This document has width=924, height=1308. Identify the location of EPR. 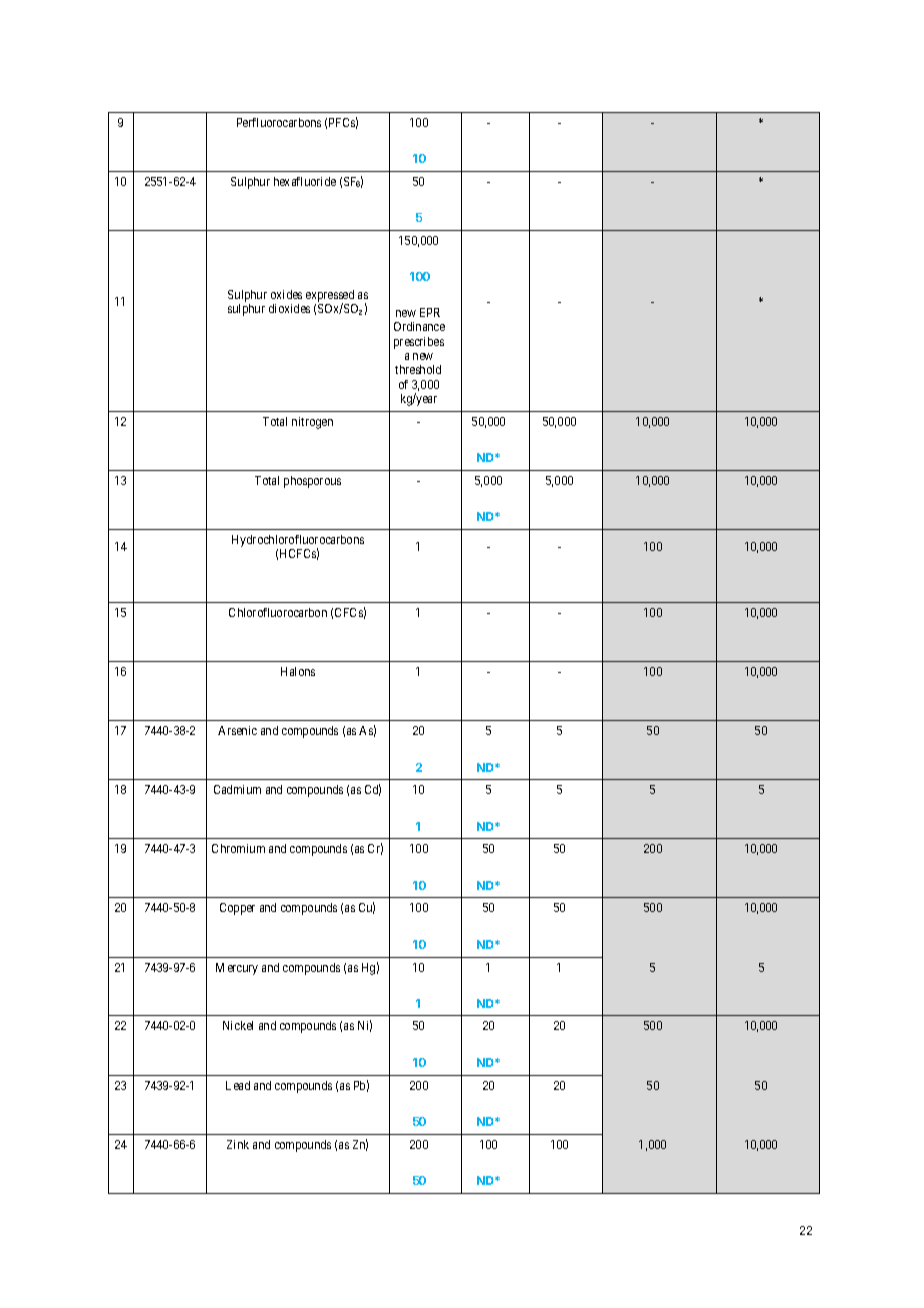
(430, 312).
